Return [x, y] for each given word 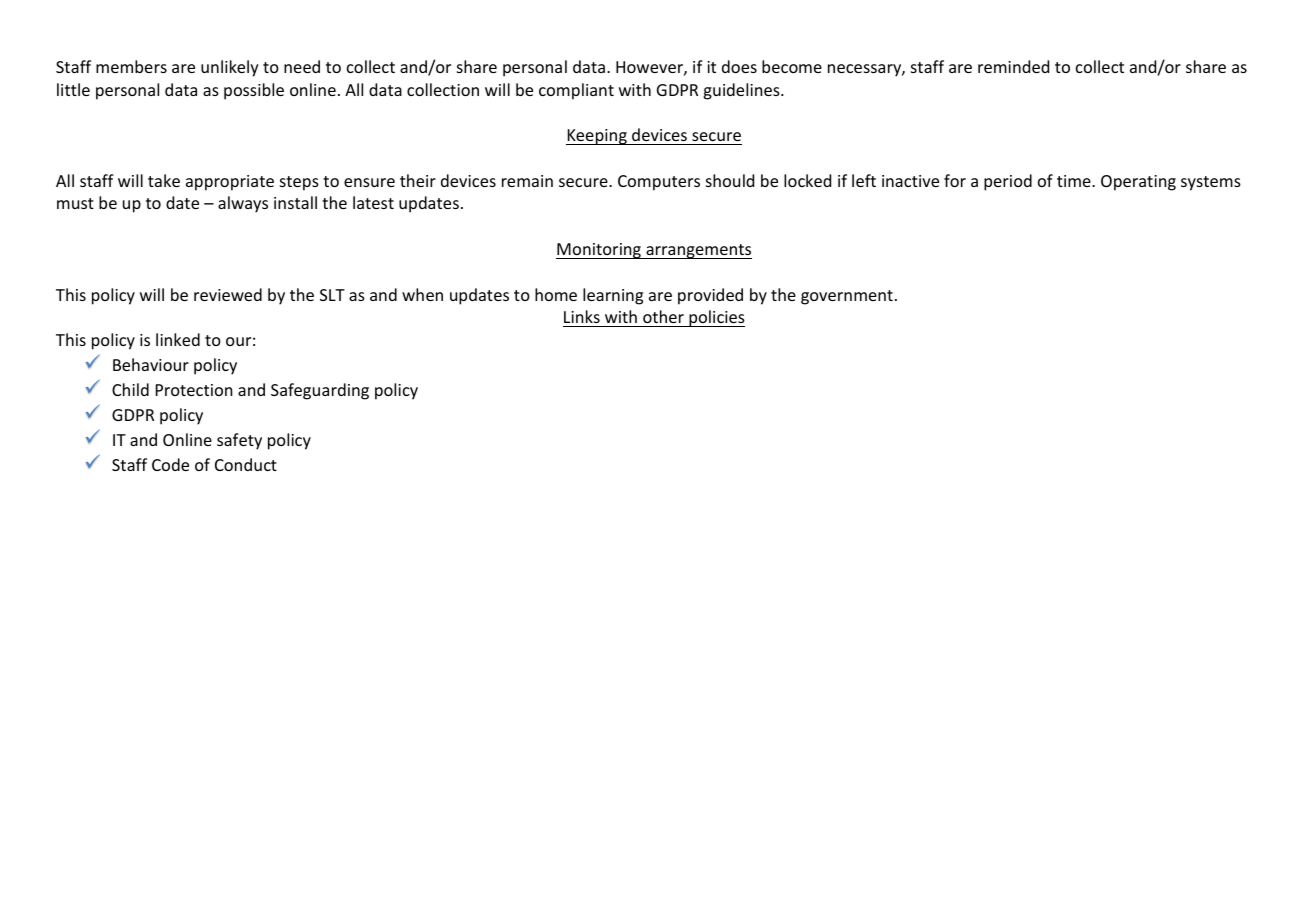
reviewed [228, 294]
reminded [1013, 66]
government [847, 297]
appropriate [230, 183]
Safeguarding [320, 391]
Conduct [246, 464]
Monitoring [599, 251]
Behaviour [151, 364]
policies [716, 318]
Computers [659, 183]
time [1075, 181]
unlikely [230, 68]
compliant [576, 91]
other [663, 316]
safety [239, 441]
